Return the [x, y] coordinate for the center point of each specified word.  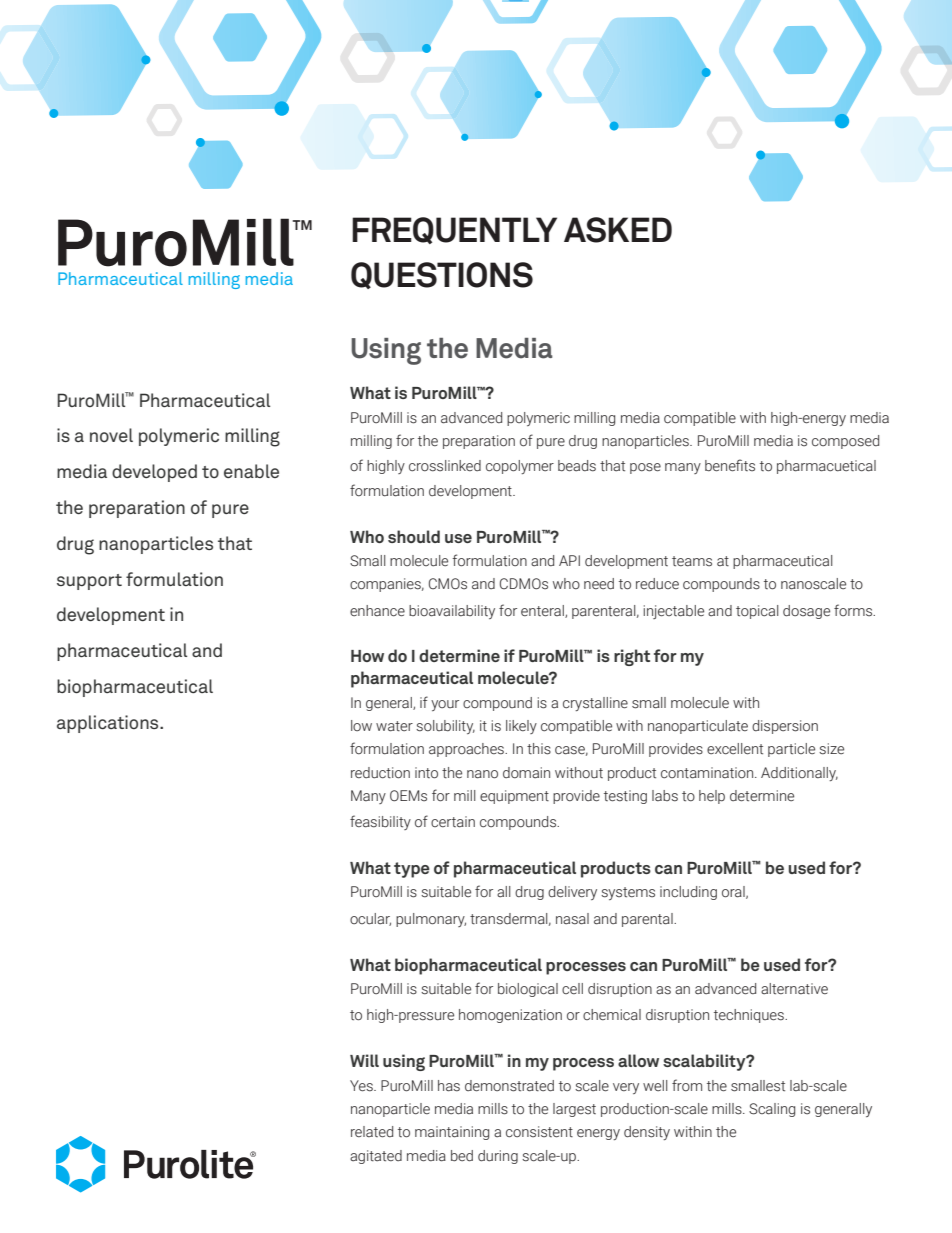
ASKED [618, 230]
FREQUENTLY [454, 230]
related [372, 1132]
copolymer [520, 467]
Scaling [772, 1110]
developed [154, 473]
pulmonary [431, 920]
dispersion [785, 727]
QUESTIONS [442, 275]
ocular [370, 919]
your [445, 705]
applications [109, 724]
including [688, 893]
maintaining [452, 1133]
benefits [730, 465]
